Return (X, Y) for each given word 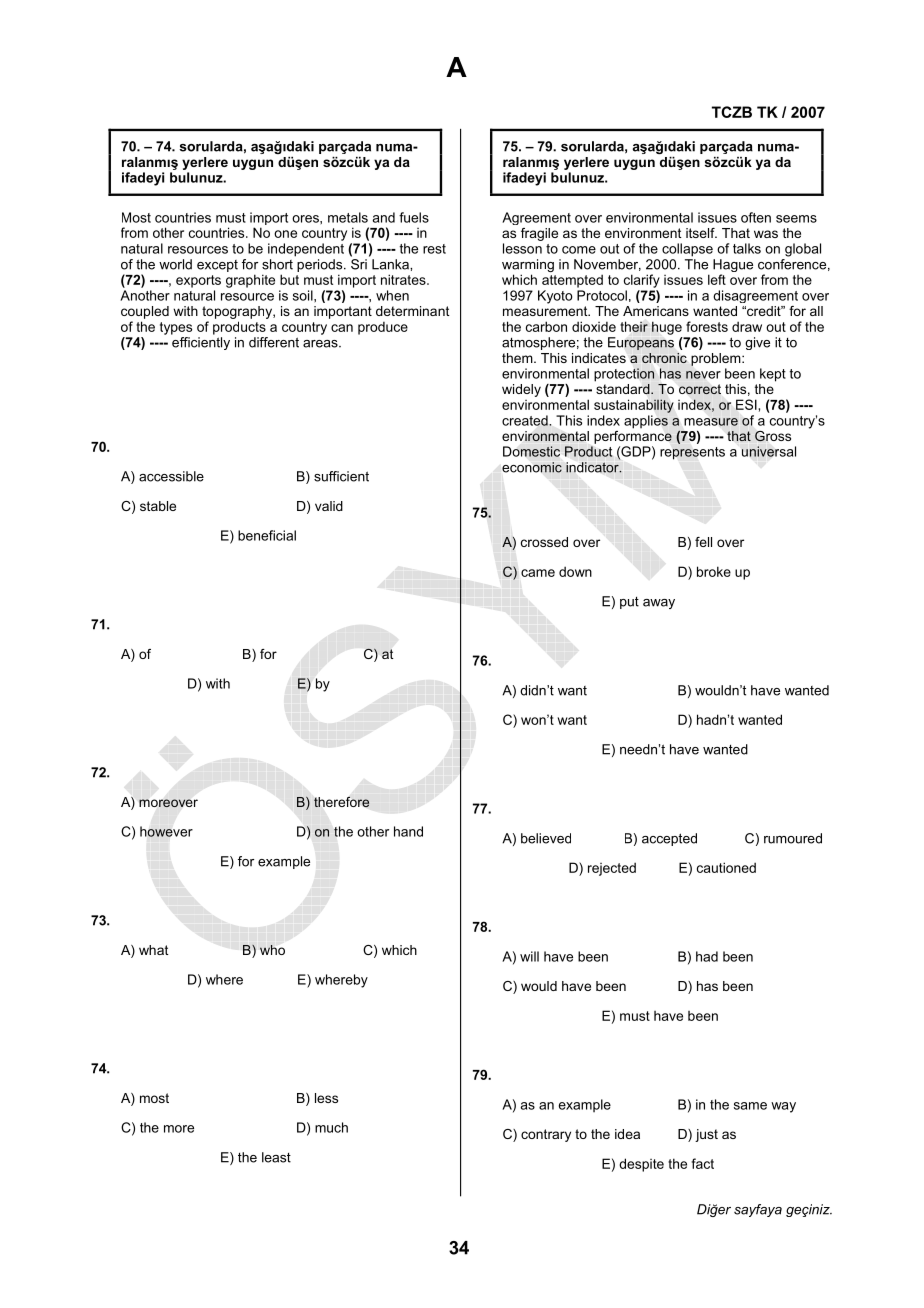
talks (747, 248)
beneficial (267, 535)
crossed (544, 542)
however (166, 831)
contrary (546, 1135)
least (276, 1157)
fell (703, 542)
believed (546, 838)
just (706, 1135)
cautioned (726, 867)
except (217, 266)
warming (528, 267)
